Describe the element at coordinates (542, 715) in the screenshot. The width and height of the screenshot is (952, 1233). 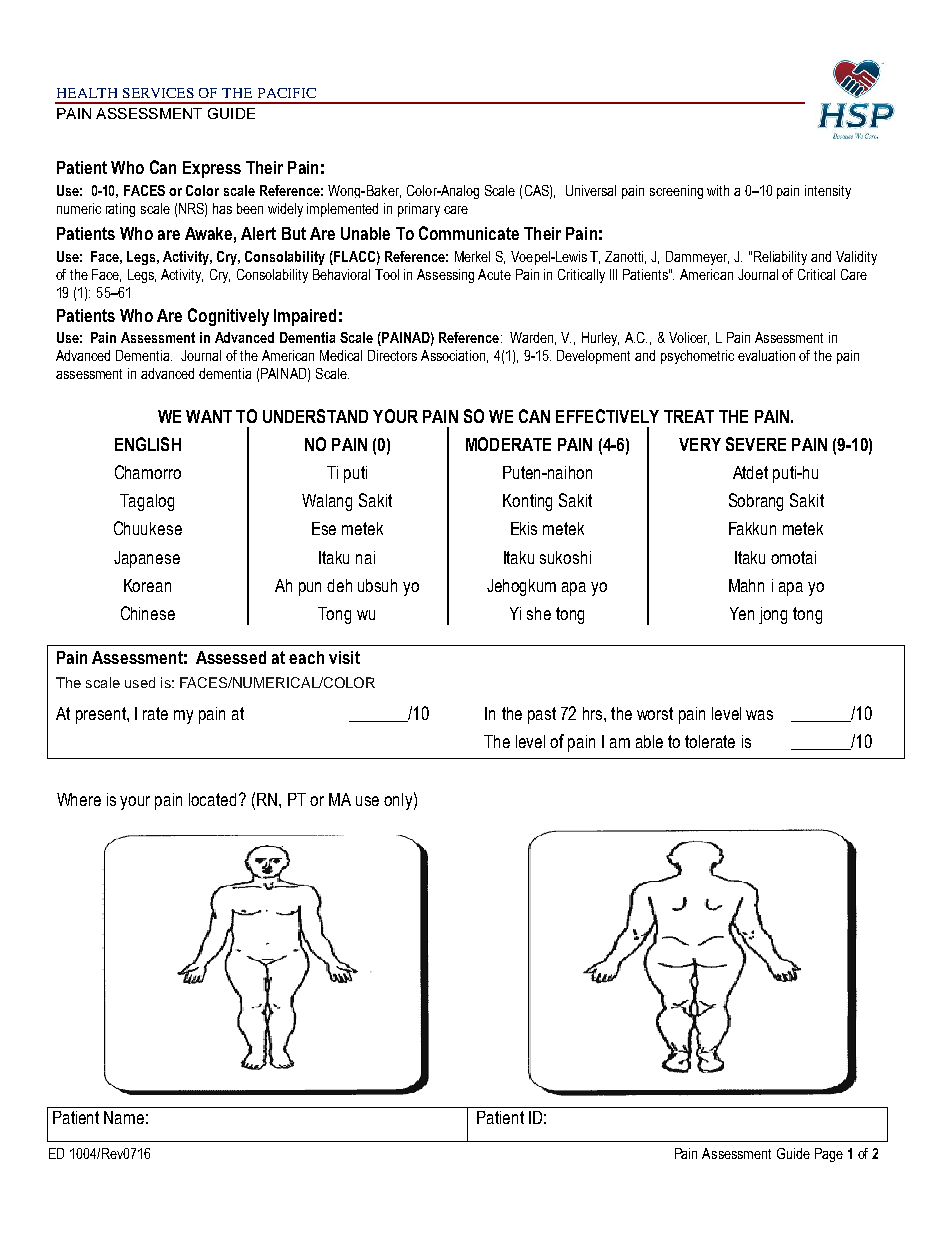
I see `past` at that location.
